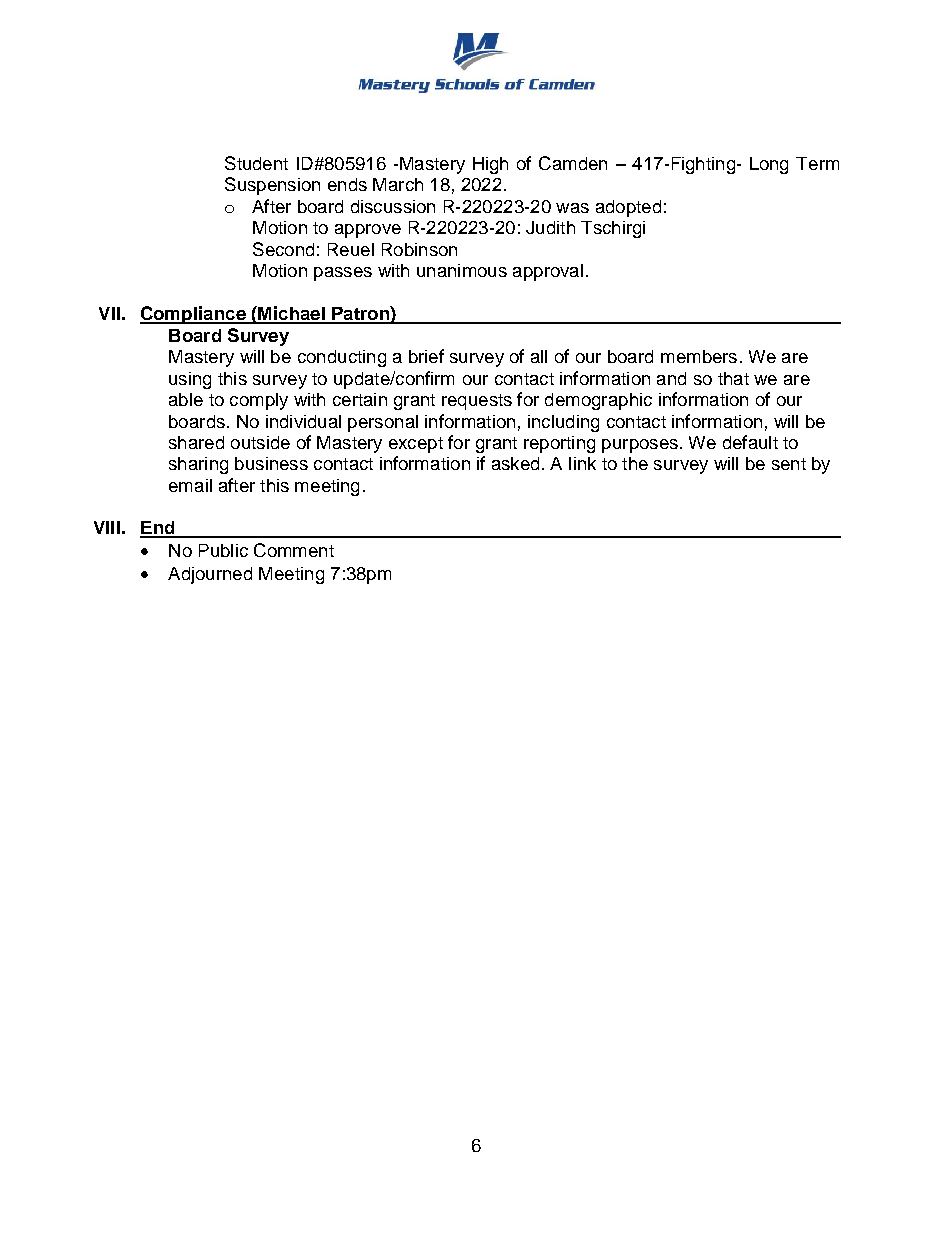 This image has height=1233, width=952. Describe the element at coordinates (194, 315) in the image. I see `Compliance` at that location.
